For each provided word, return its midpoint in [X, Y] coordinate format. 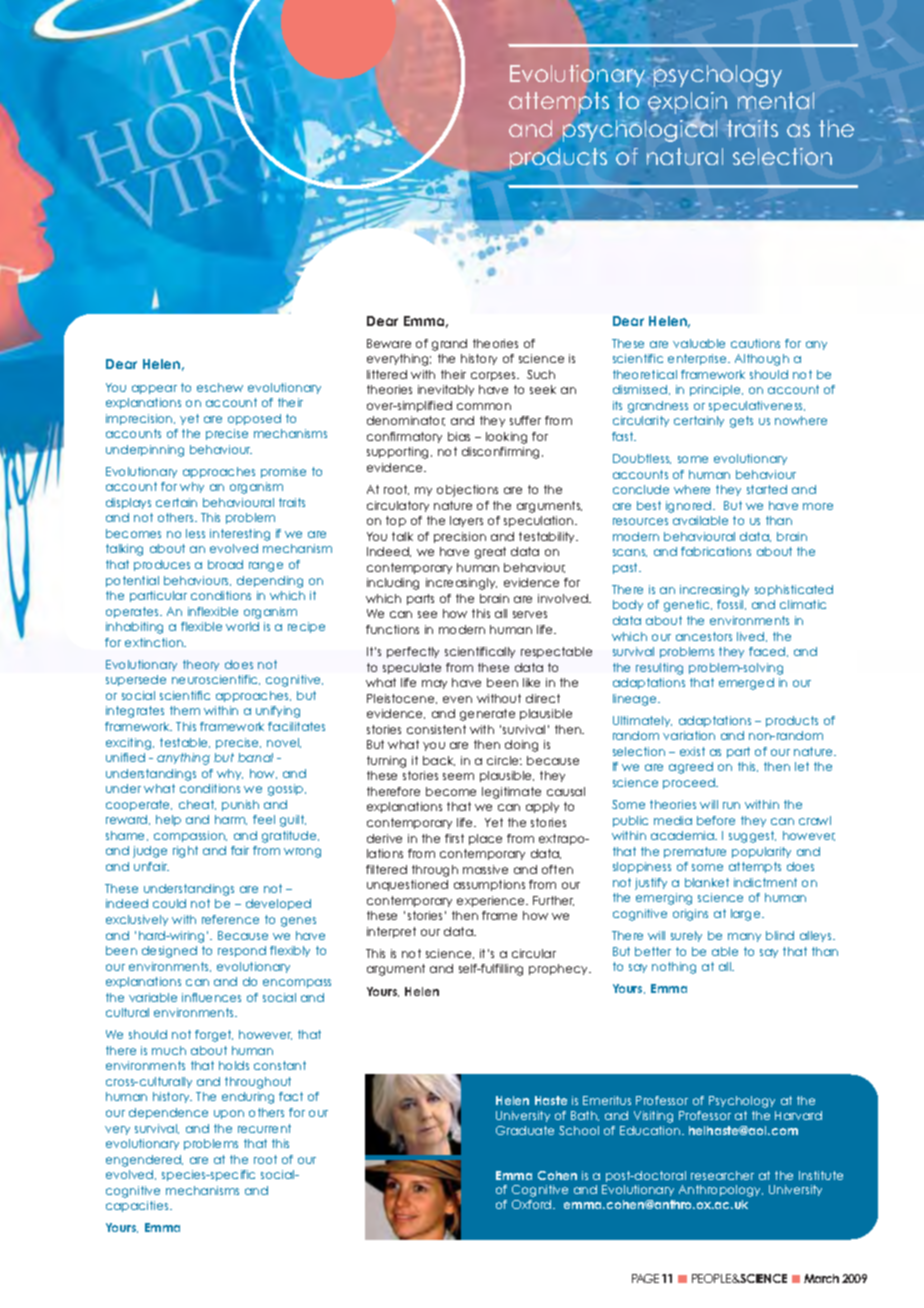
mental [776, 102]
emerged [746, 684]
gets [741, 422]
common [484, 406]
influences [211, 997]
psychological [640, 130]
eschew [220, 387]
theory [201, 665]
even [457, 699]
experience [492, 901]
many [744, 937]
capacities [138, 1206]
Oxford [533, 1204]
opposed [254, 419]
